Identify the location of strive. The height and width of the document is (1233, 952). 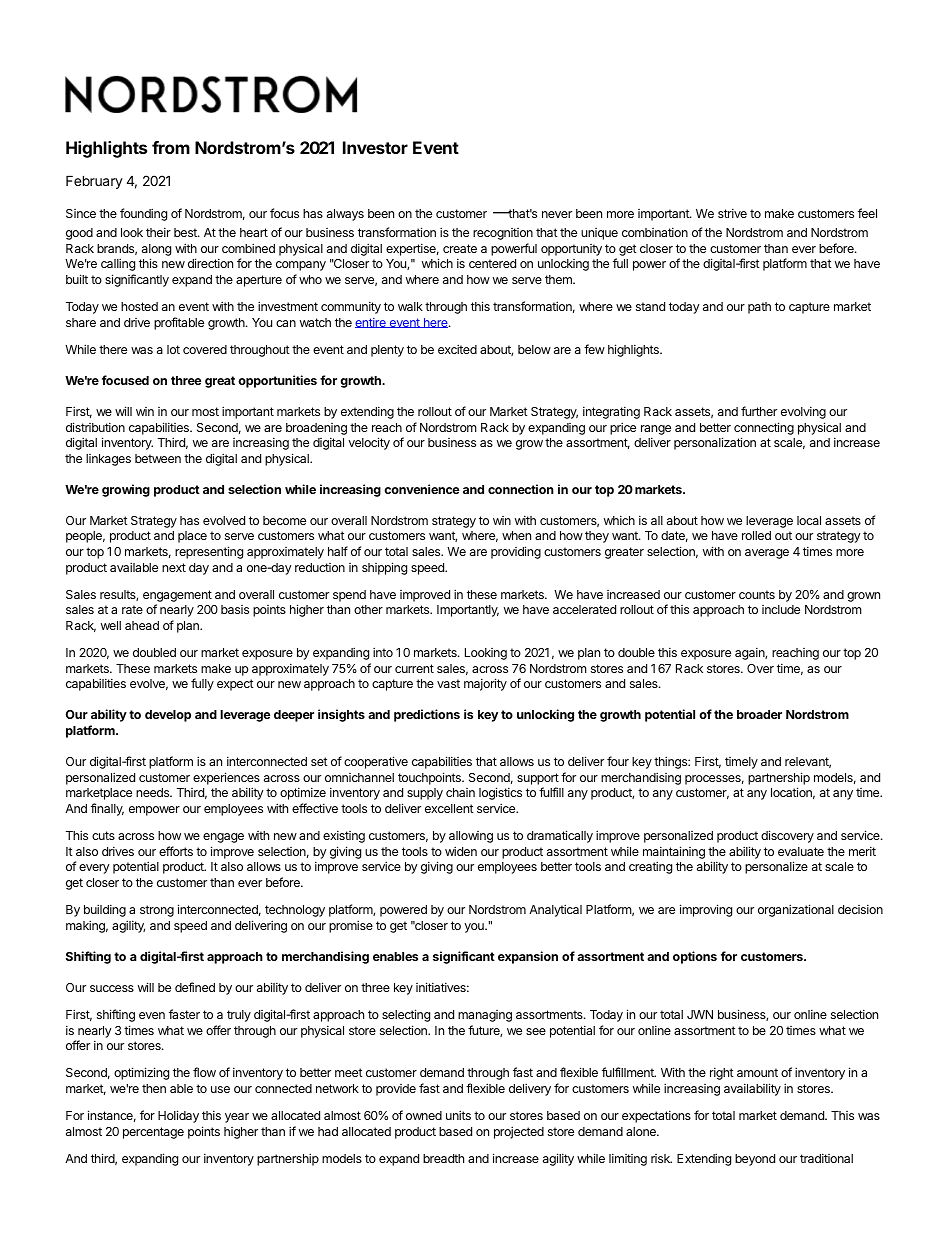
(732, 213).
